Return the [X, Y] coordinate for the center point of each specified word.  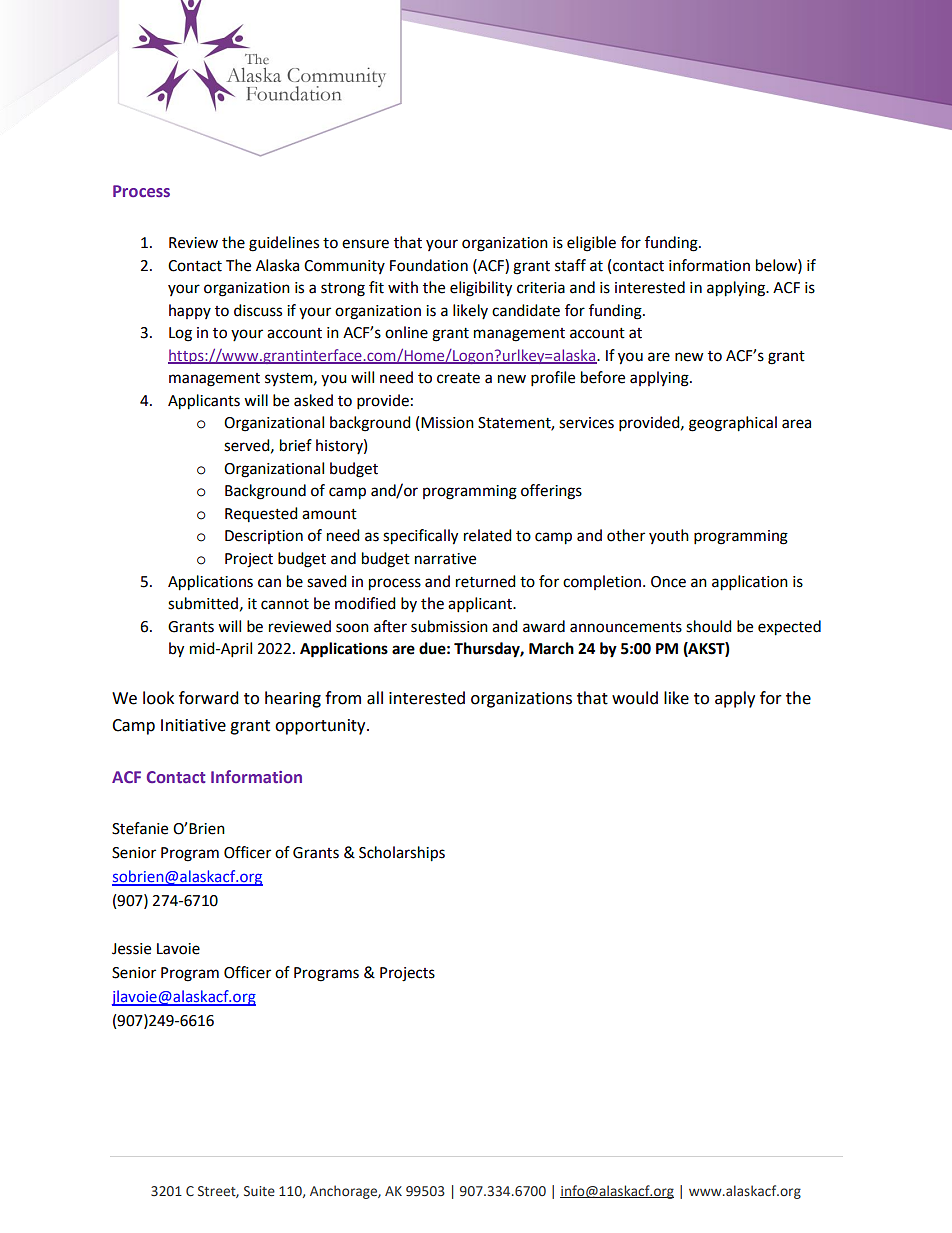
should [709, 626]
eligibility [481, 289]
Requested [261, 514]
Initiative [193, 725]
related [488, 535]
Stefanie [140, 828]
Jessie [131, 949]
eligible [591, 244]
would [635, 698]
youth [669, 536]
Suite [259, 1191]
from [343, 698]
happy [190, 311]
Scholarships [402, 854]
